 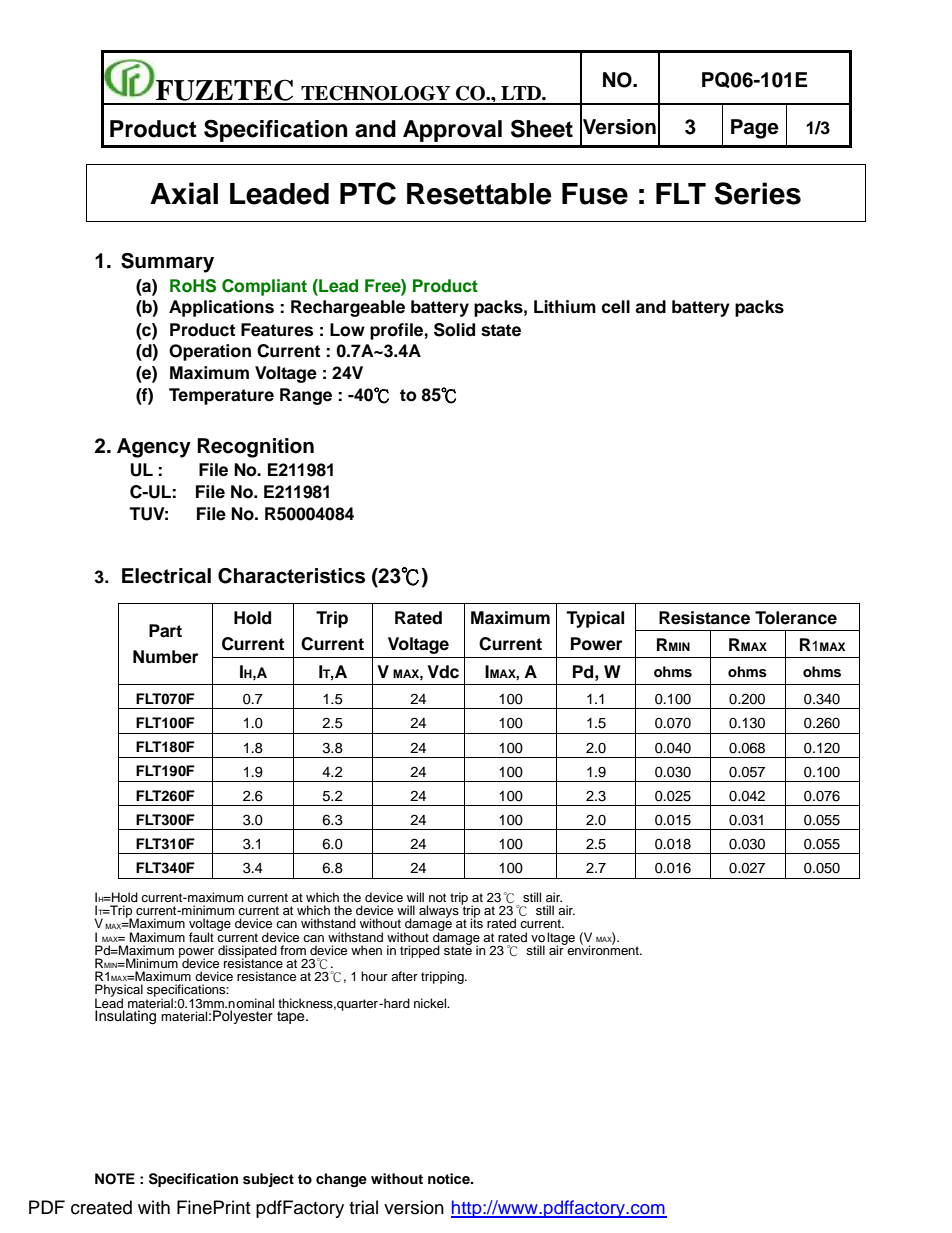 I want to click on Number, so click(x=165, y=657).
